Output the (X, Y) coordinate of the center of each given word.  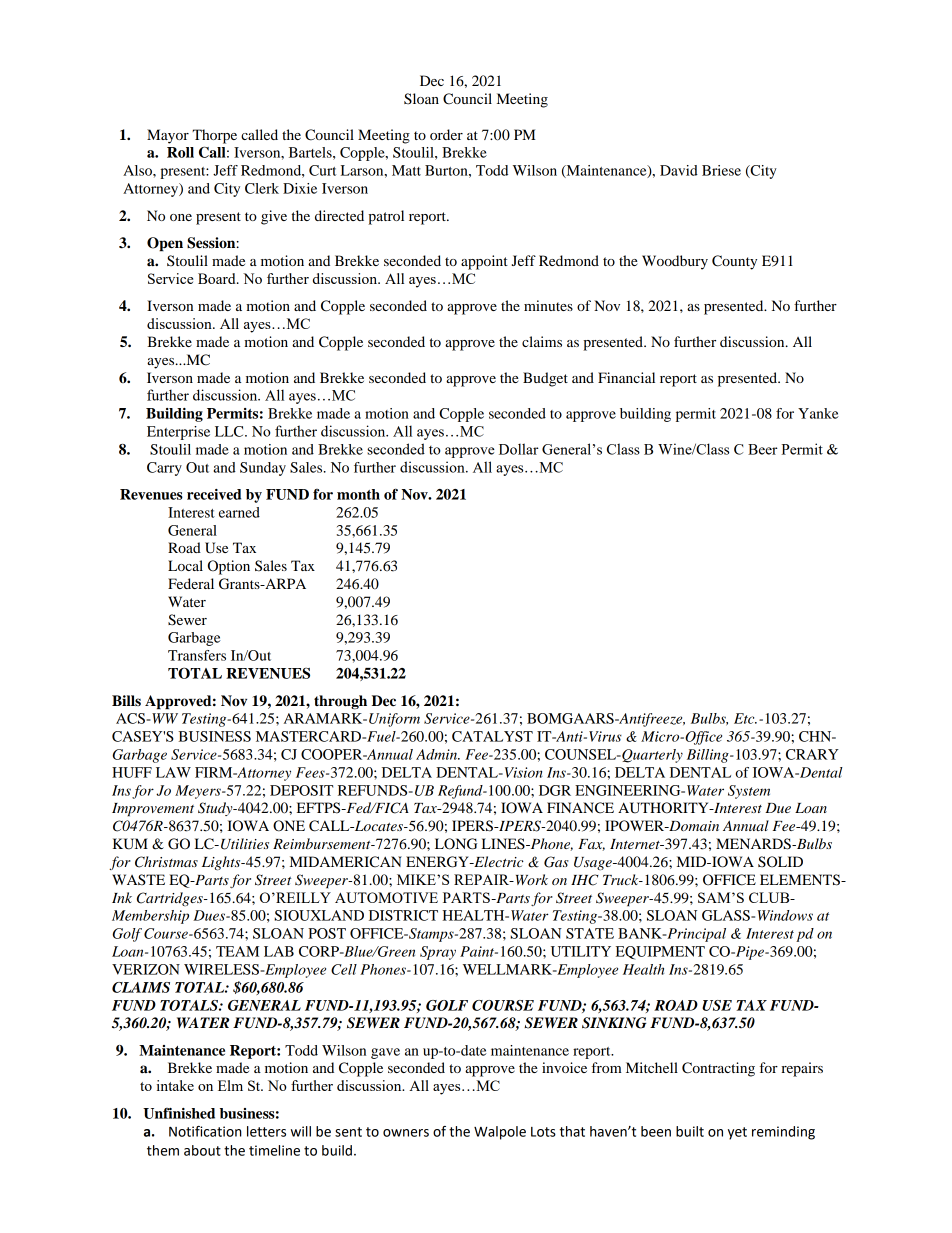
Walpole (500, 1133)
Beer (763, 449)
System (749, 792)
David (679, 170)
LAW (173, 772)
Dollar (519, 449)
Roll (180, 152)
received (214, 494)
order (446, 134)
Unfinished (179, 1113)
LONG (456, 844)
